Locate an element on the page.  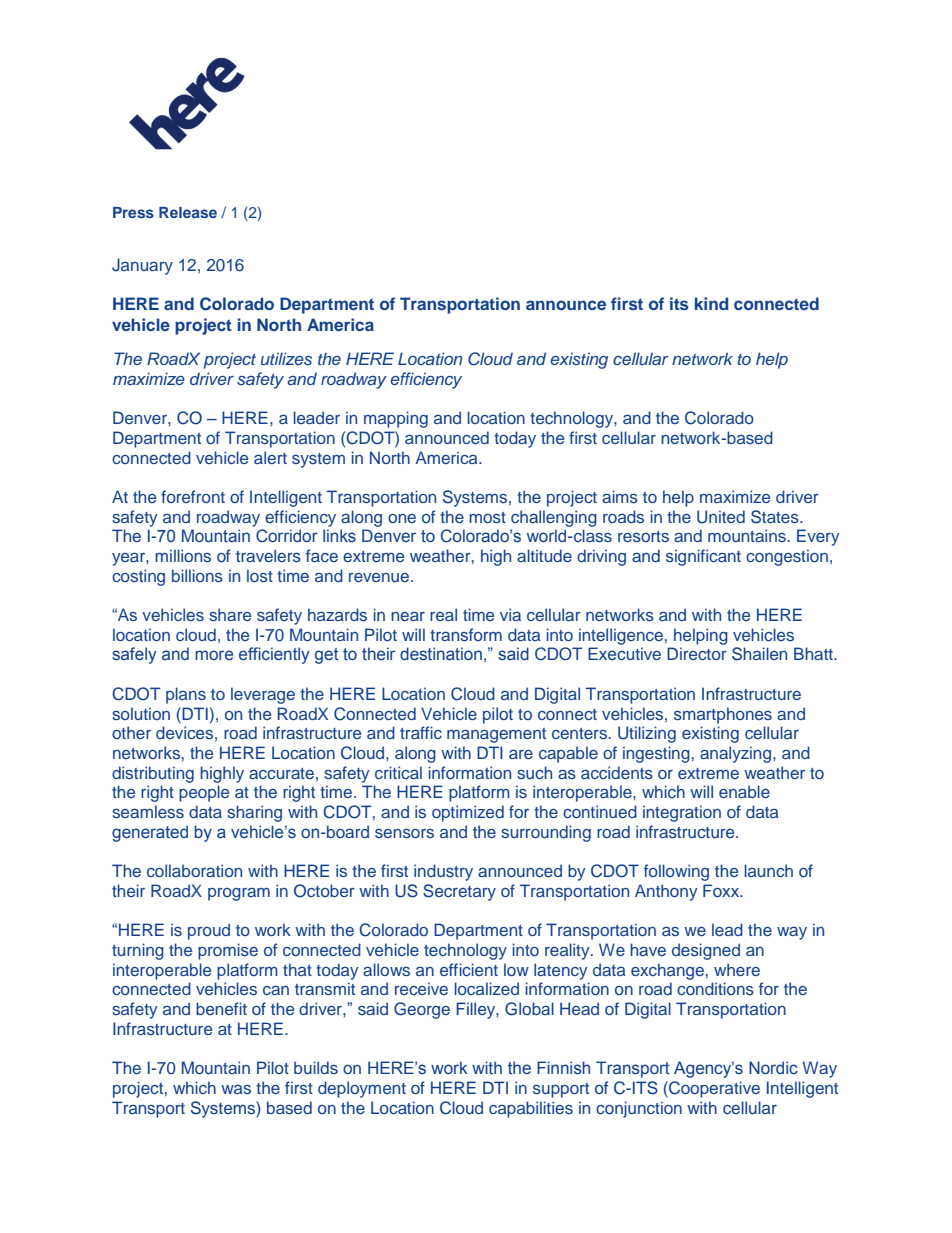
was is located at coordinates (236, 1089).
